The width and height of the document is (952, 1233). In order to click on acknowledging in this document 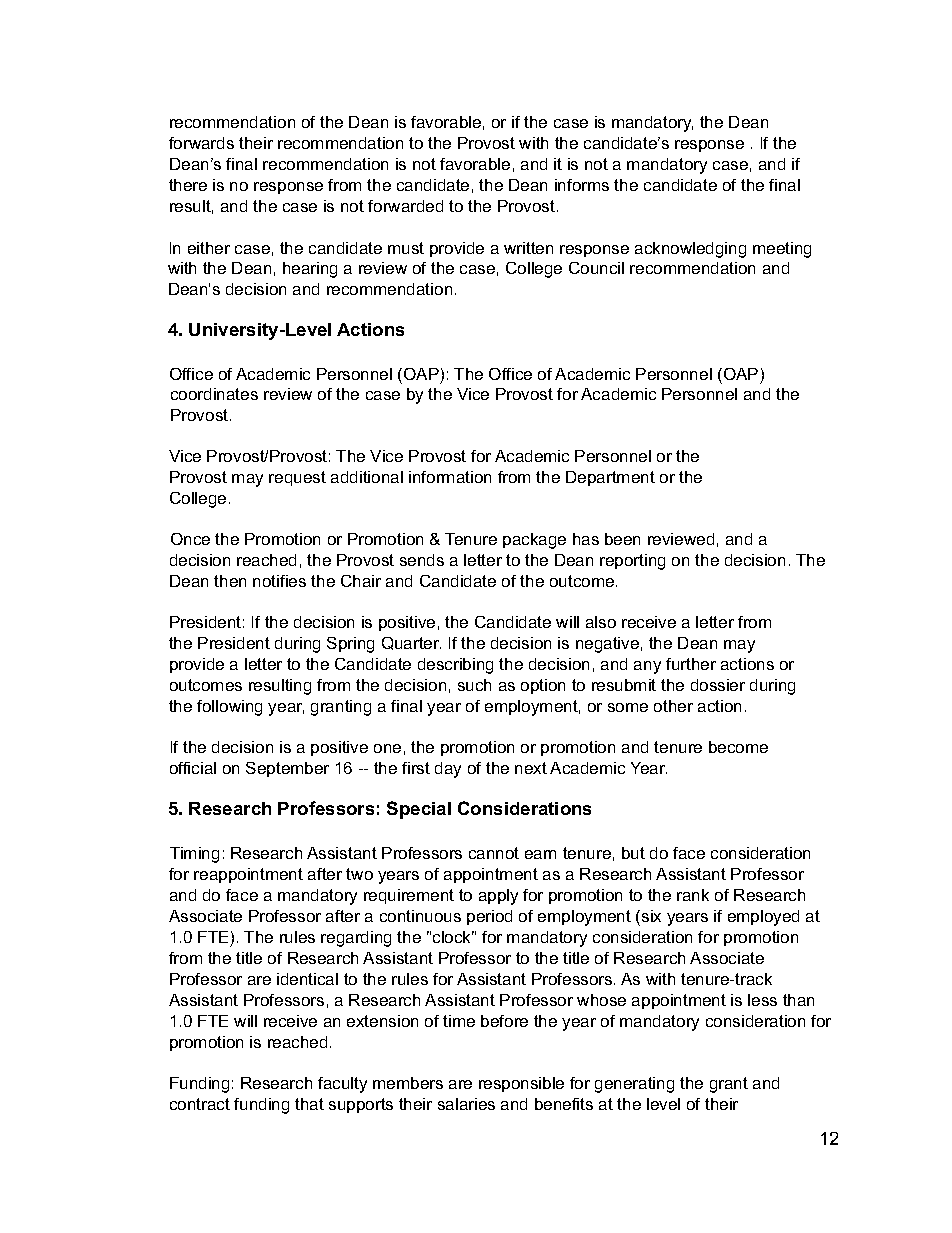, I will do `click(690, 250)`.
